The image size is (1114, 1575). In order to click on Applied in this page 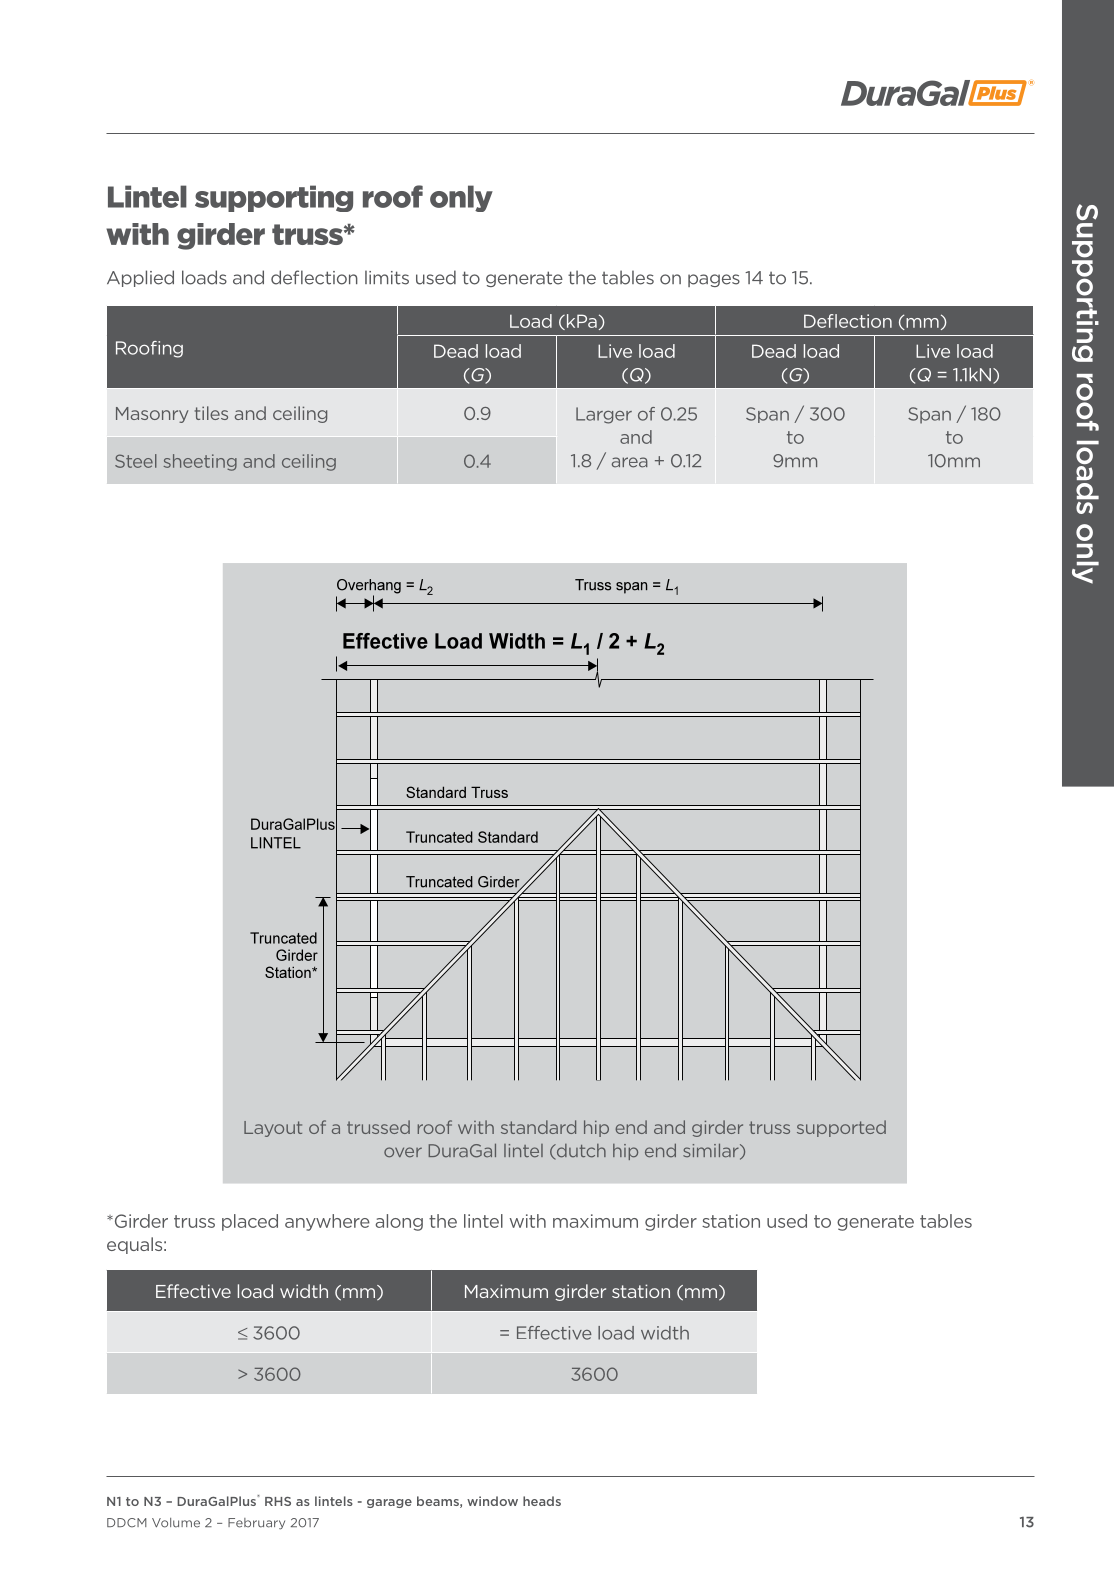, I will do `click(140, 278)`.
